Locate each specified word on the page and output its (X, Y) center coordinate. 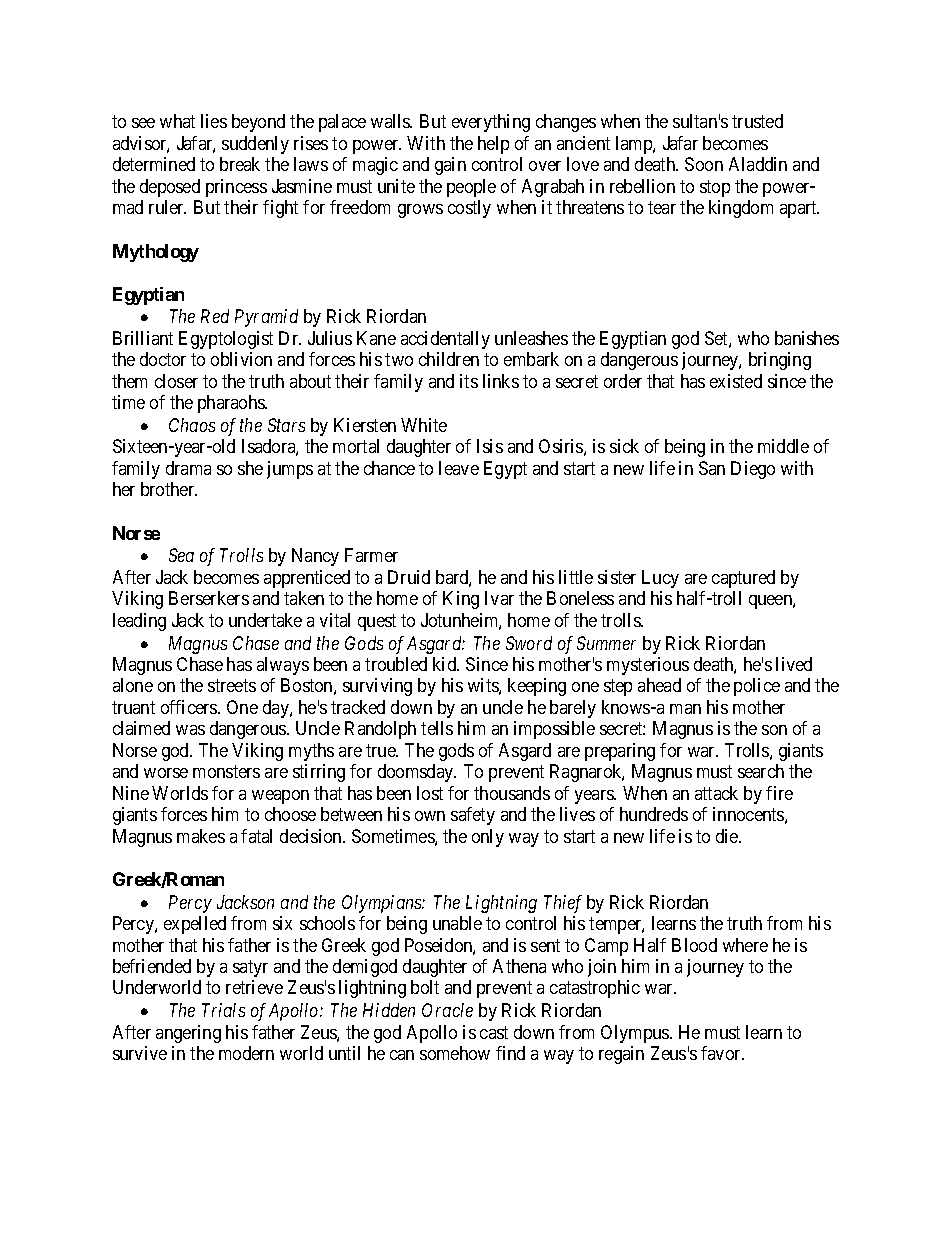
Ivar (499, 598)
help (493, 145)
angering (188, 1034)
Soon (704, 164)
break (240, 164)
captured (743, 579)
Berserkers (209, 598)
